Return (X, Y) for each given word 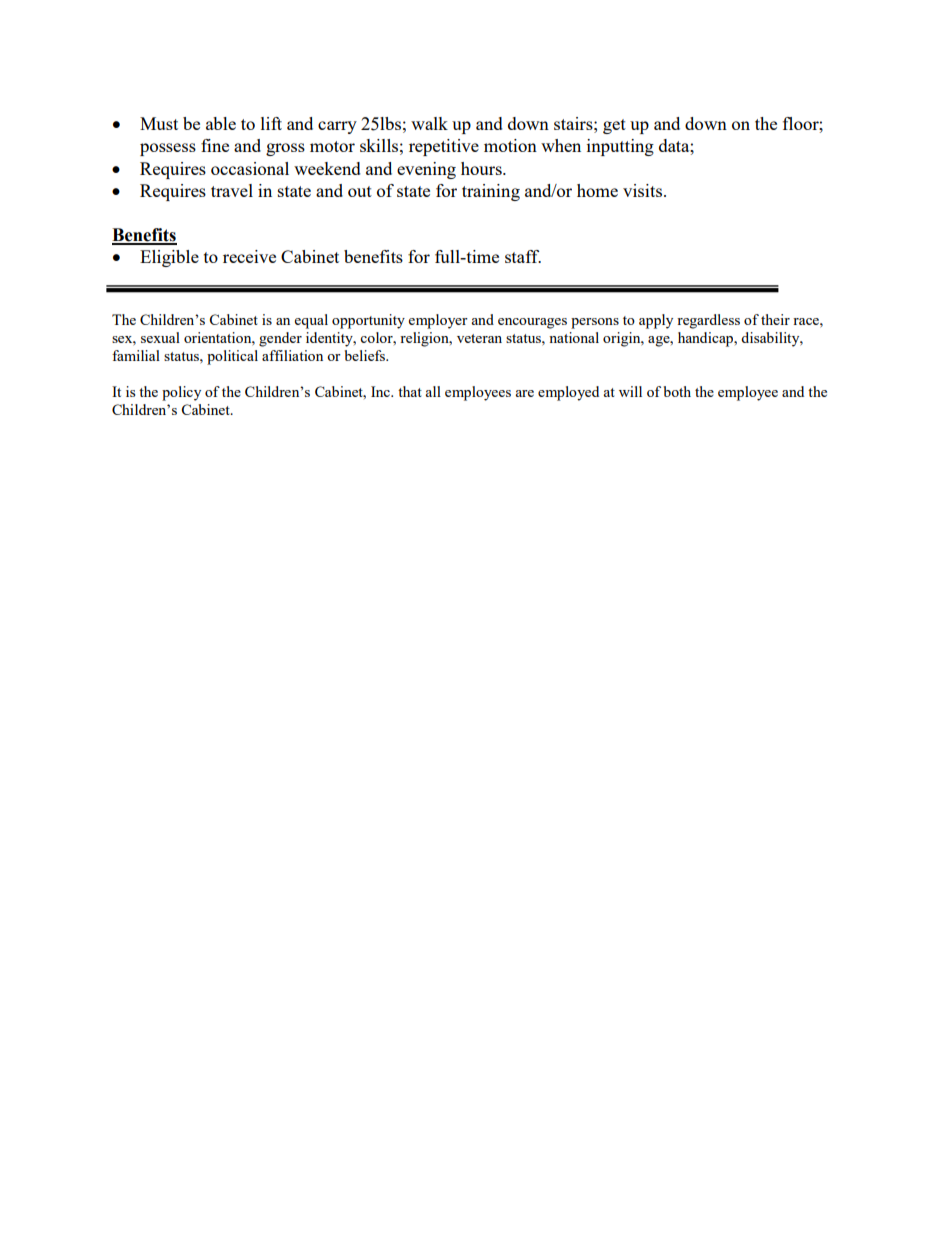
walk (429, 123)
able (221, 123)
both (677, 391)
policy (181, 393)
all (433, 391)
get (614, 126)
